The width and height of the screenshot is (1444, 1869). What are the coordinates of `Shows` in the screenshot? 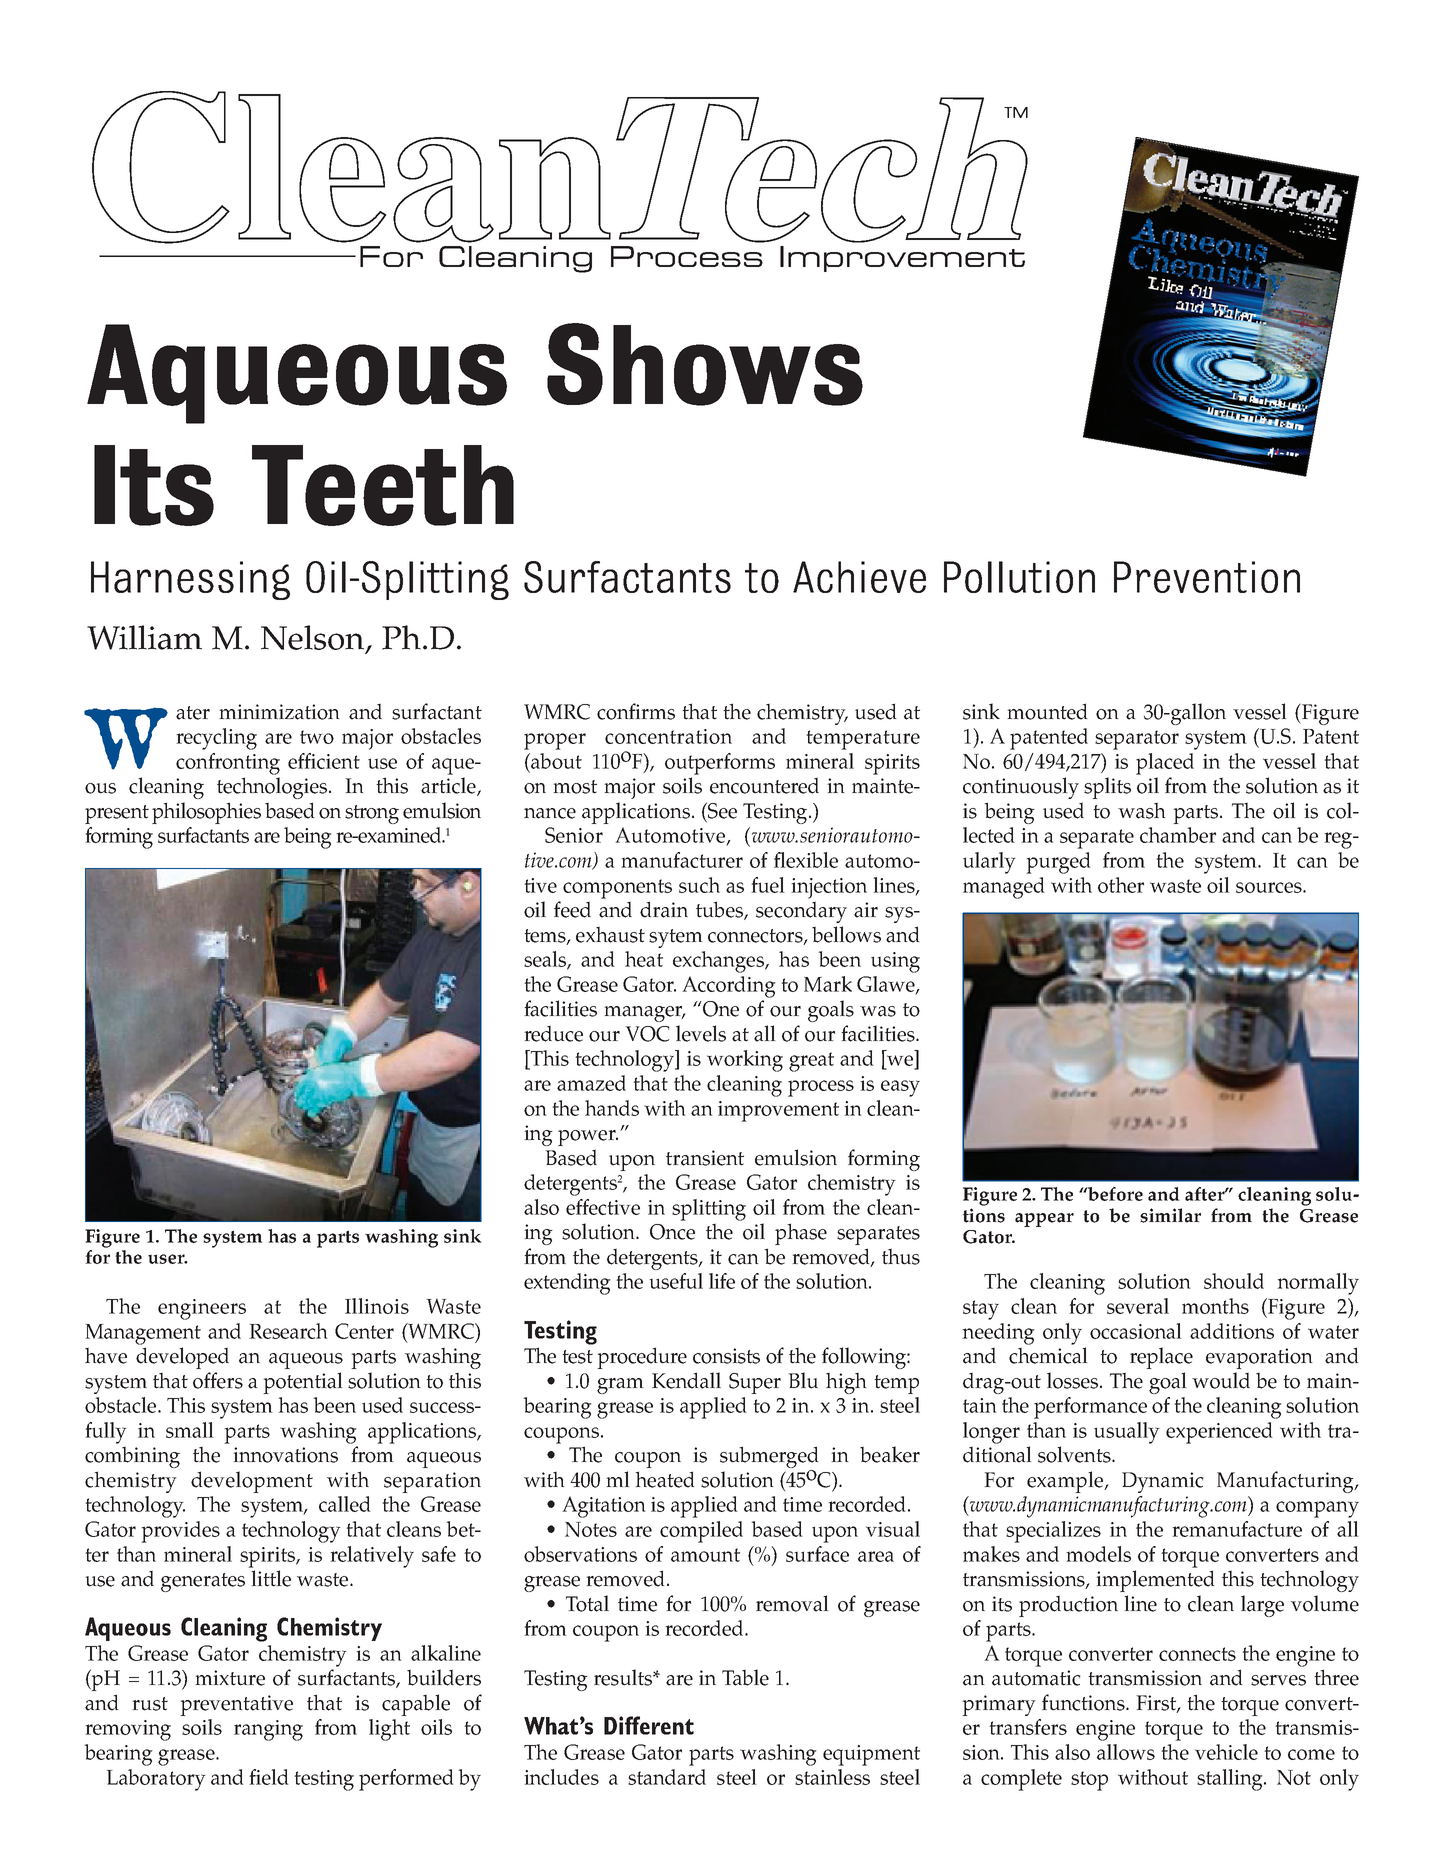 It's located at (705, 364).
